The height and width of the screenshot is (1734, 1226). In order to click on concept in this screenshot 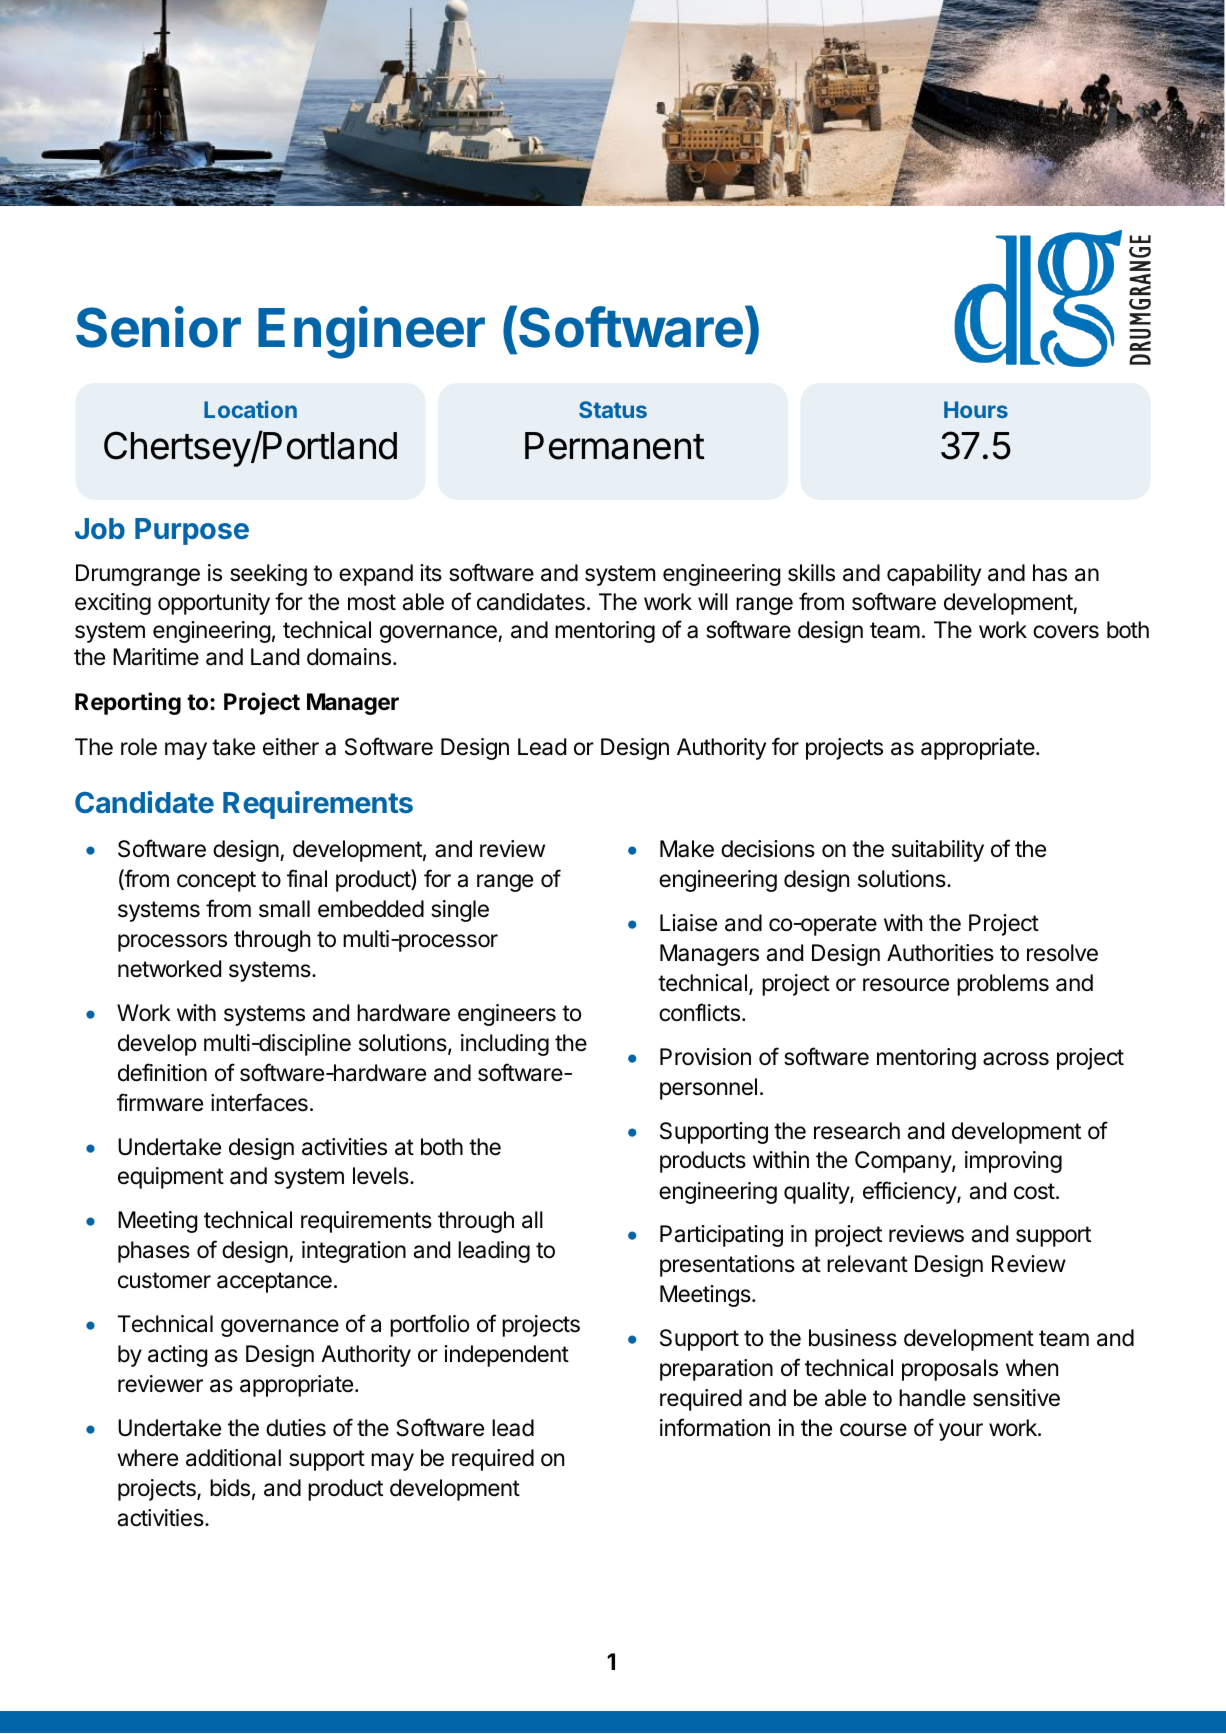, I will do `click(216, 881)`.
